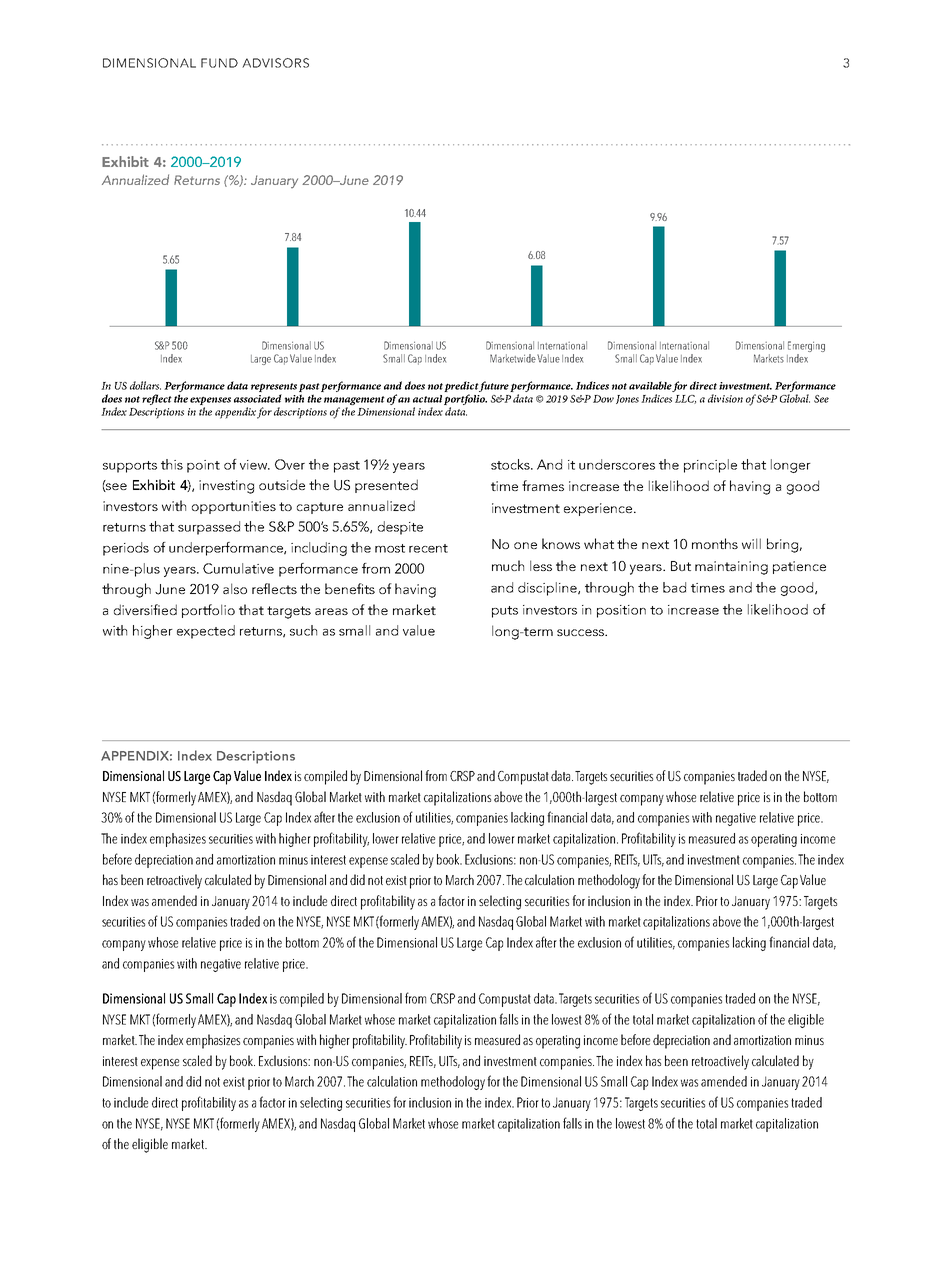  What do you see at coordinates (219, 63) in the page?
I see `FUND` at bounding box center [219, 63].
